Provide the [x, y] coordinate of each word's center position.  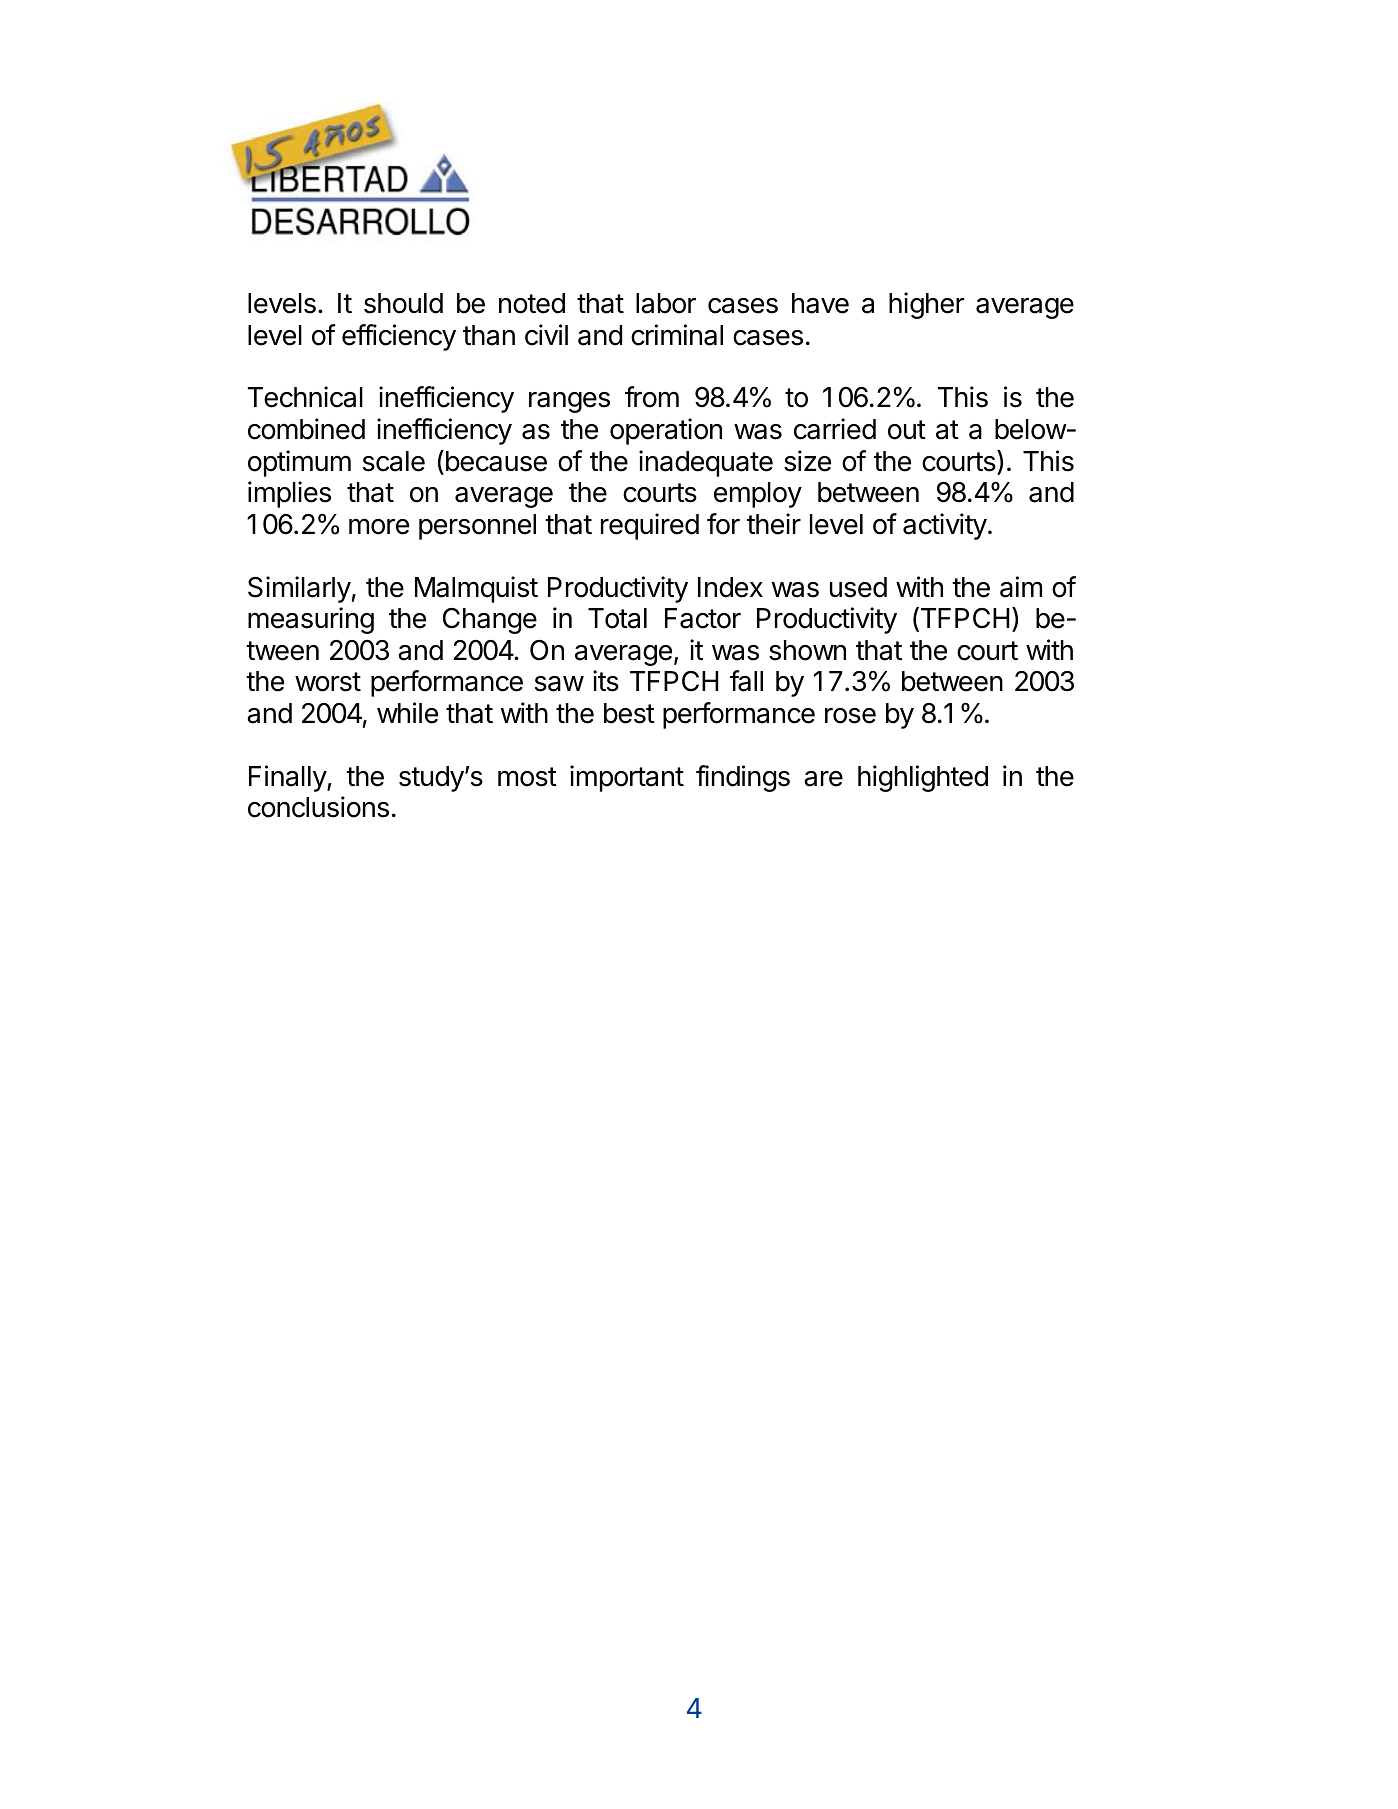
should [403, 303]
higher [927, 305]
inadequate [706, 463]
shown [807, 650]
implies [289, 494]
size [807, 461]
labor [666, 303]
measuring [311, 620]
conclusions [318, 807]
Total [617, 618]
